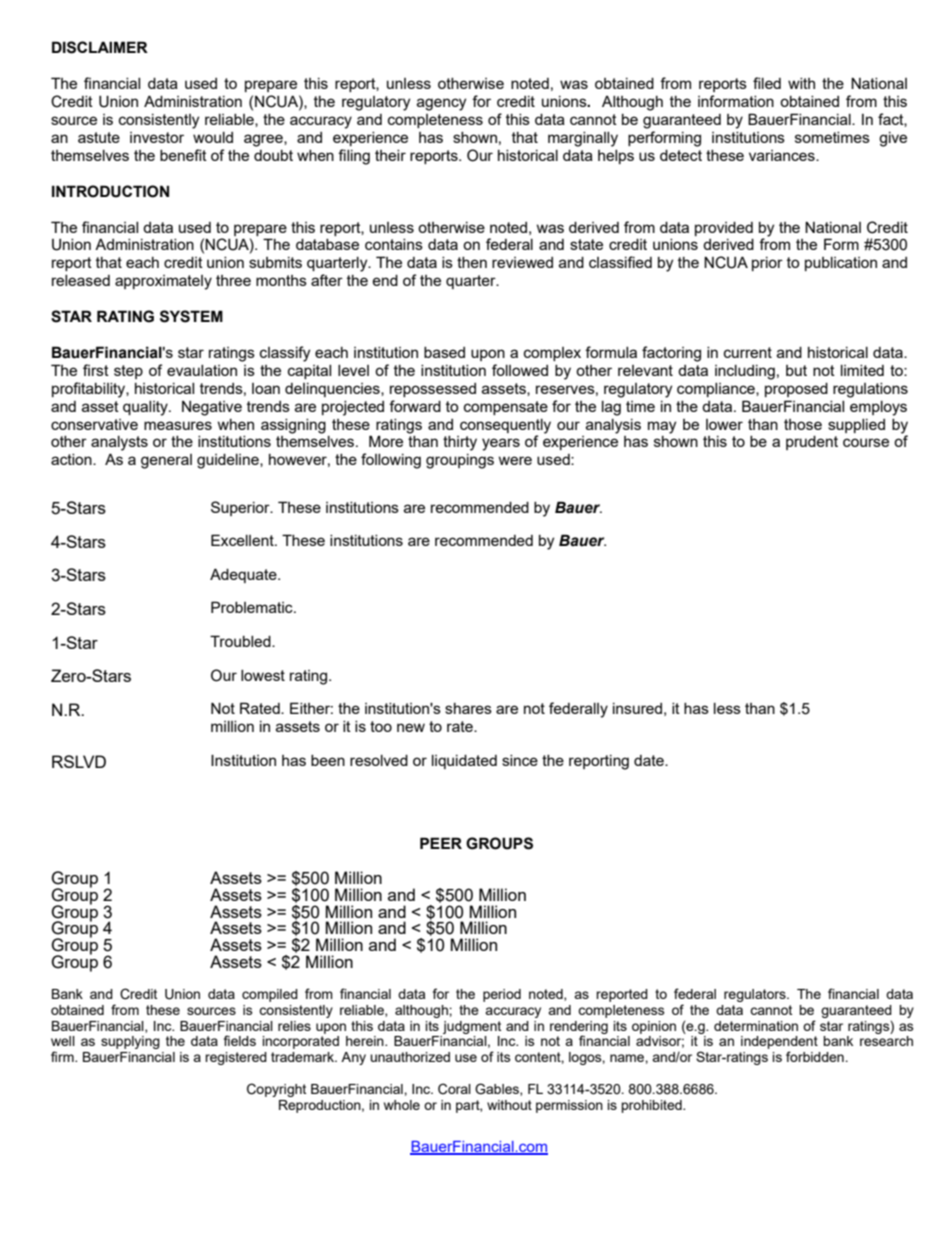 This screenshot has height=1233, width=952. Describe the element at coordinates (803, 424) in the screenshot. I see `those` at that location.
